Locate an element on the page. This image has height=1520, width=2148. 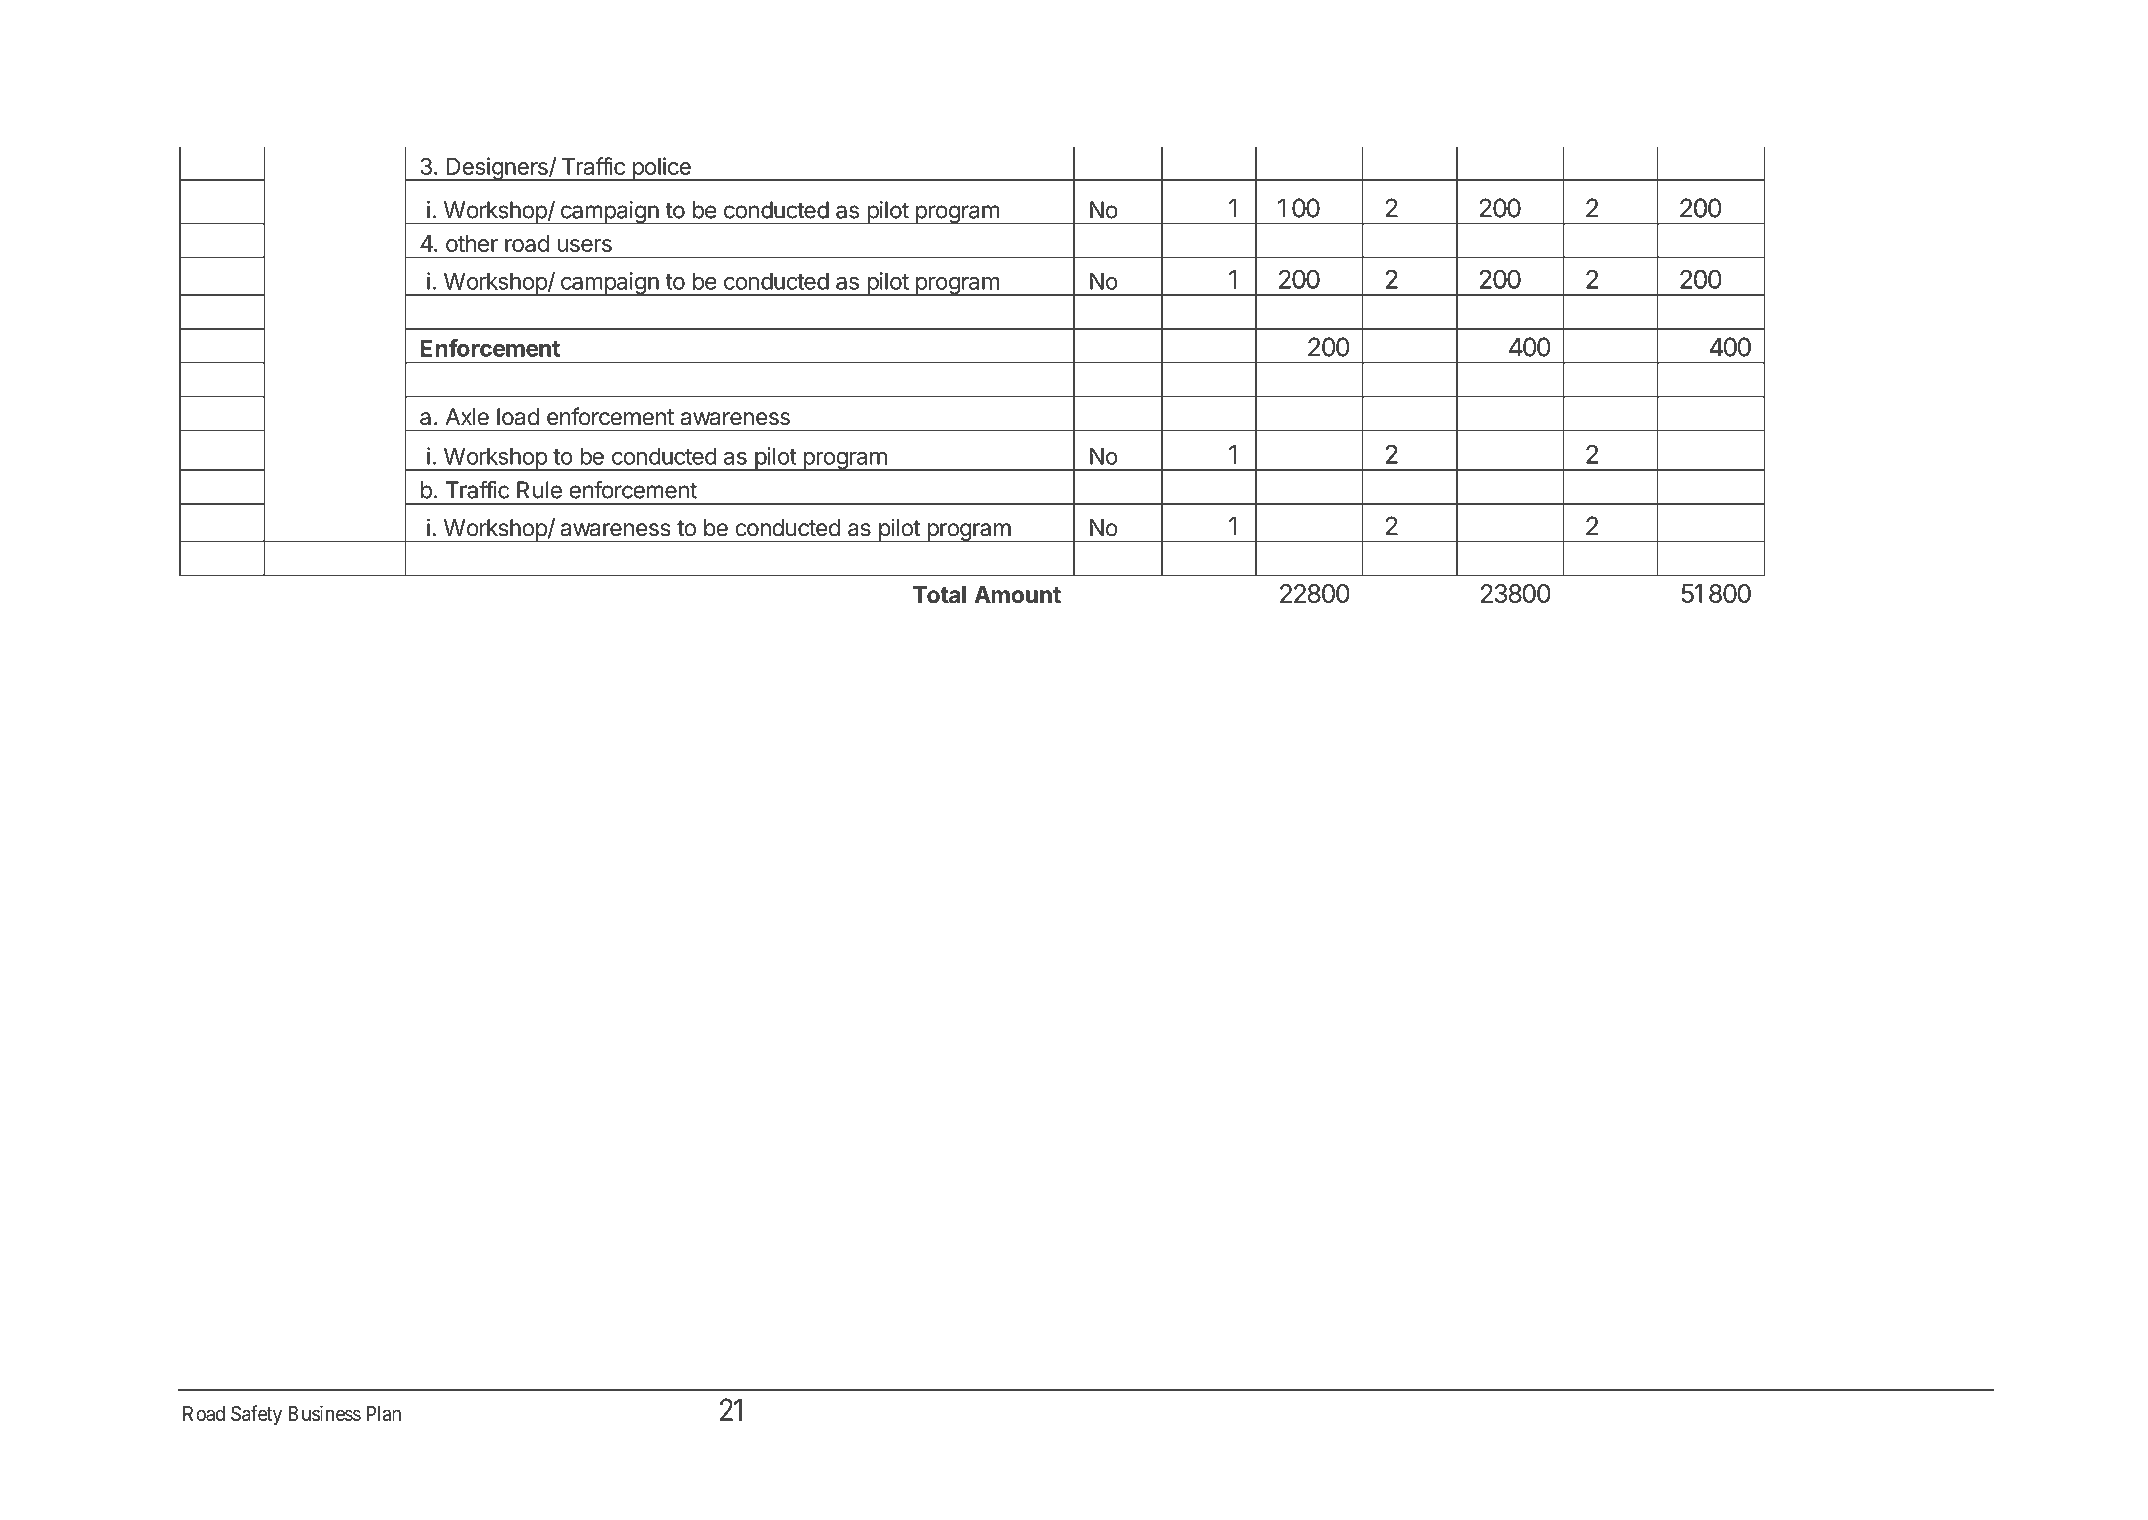
load is located at coordinates (518, 417).
